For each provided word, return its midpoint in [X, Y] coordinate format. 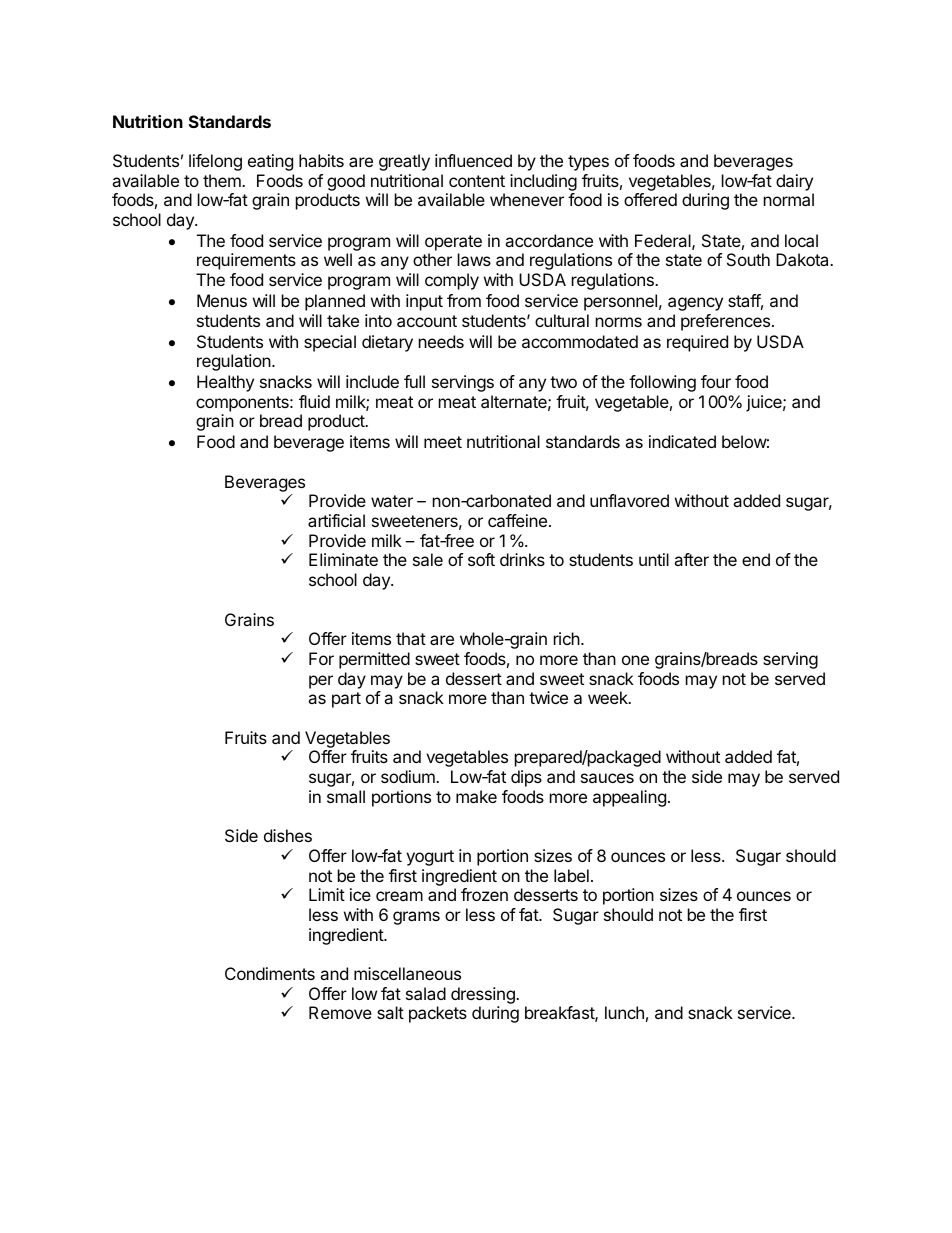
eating [270, 162]
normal [789, 199]
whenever [527, 199]
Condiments [270, 973]
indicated [682, 441]
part [346, 700]
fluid [314, 401]
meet [443, 442]
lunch [624, 1012]
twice [548, 697]
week [609, 697]
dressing [484, 995]
